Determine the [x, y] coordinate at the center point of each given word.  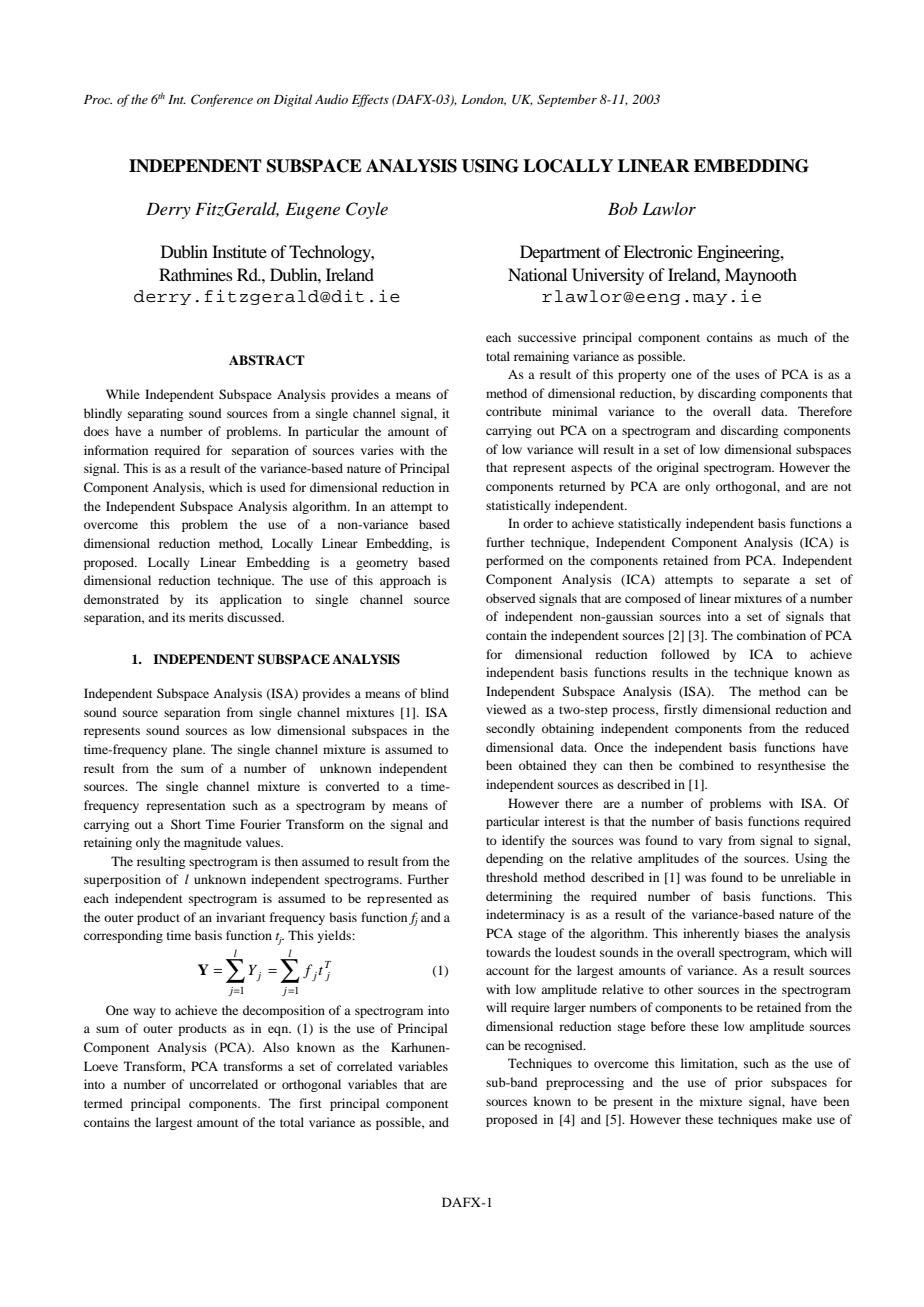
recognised [554, 1046]
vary [711, 843]
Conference [222, 100]
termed [103, 1103]
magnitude [213, 843]
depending [514, 859]
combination [771, 635]
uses [748, 375]
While [123, 394]
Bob [623, 208]
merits [206, 617]
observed [511, 598]
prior [749, 1083]
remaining [541, 357]
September [567, 100]
